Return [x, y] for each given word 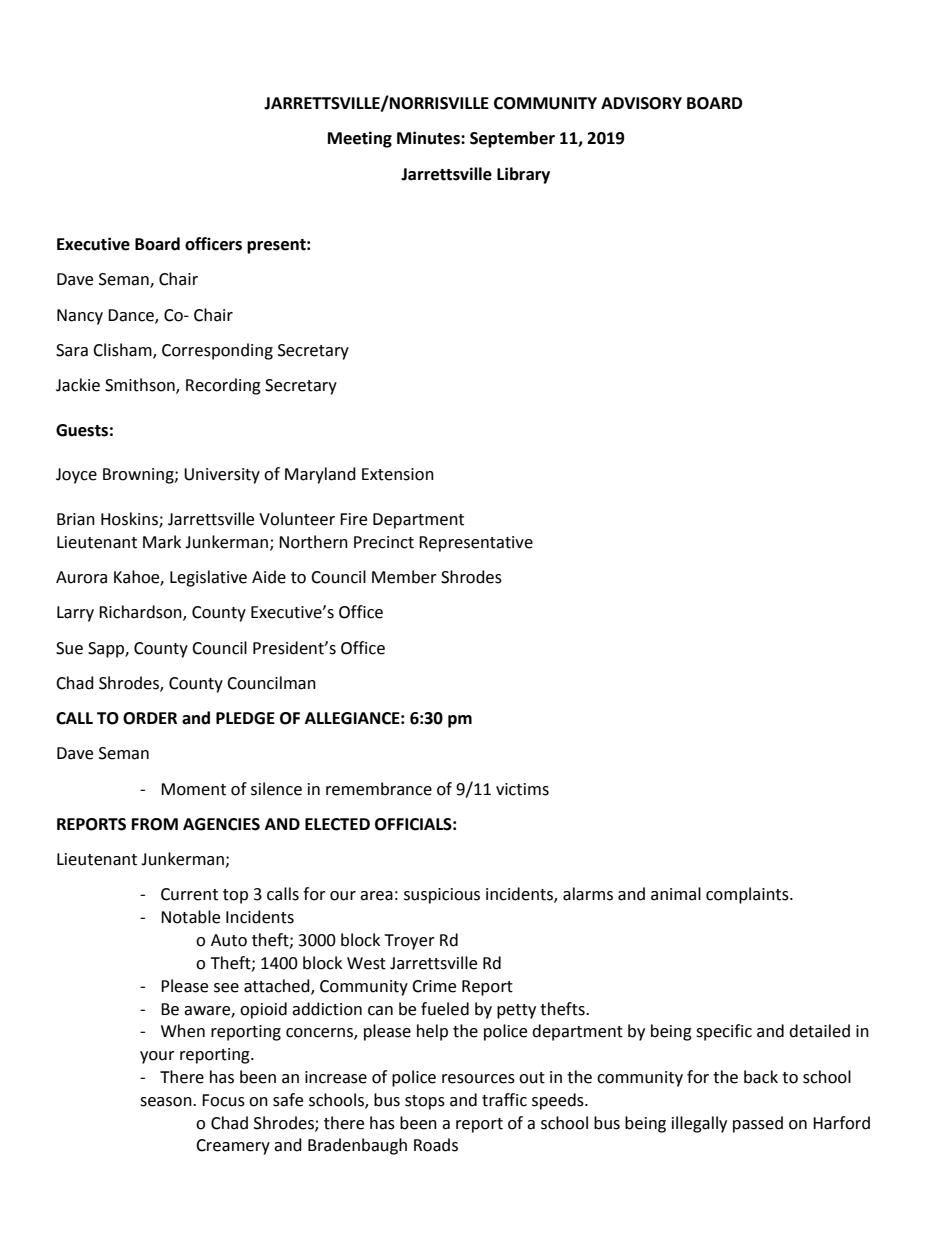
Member [404, 577]
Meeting [360, 139]
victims [522, 789]
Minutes [429, 138]
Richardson [141, 613]
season [167, 1102]
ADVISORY [641, 103]
